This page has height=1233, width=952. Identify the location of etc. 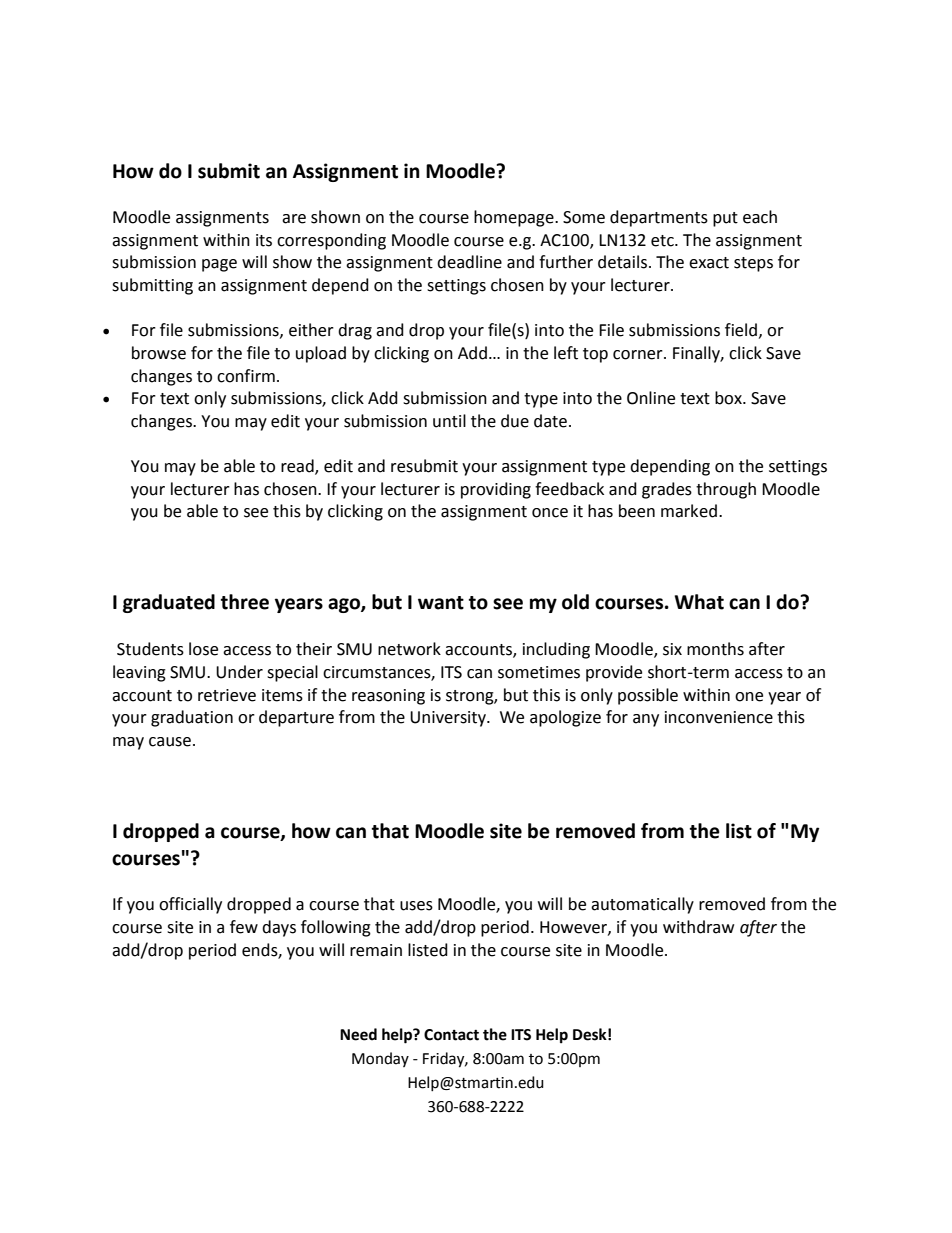
(663, 241).
